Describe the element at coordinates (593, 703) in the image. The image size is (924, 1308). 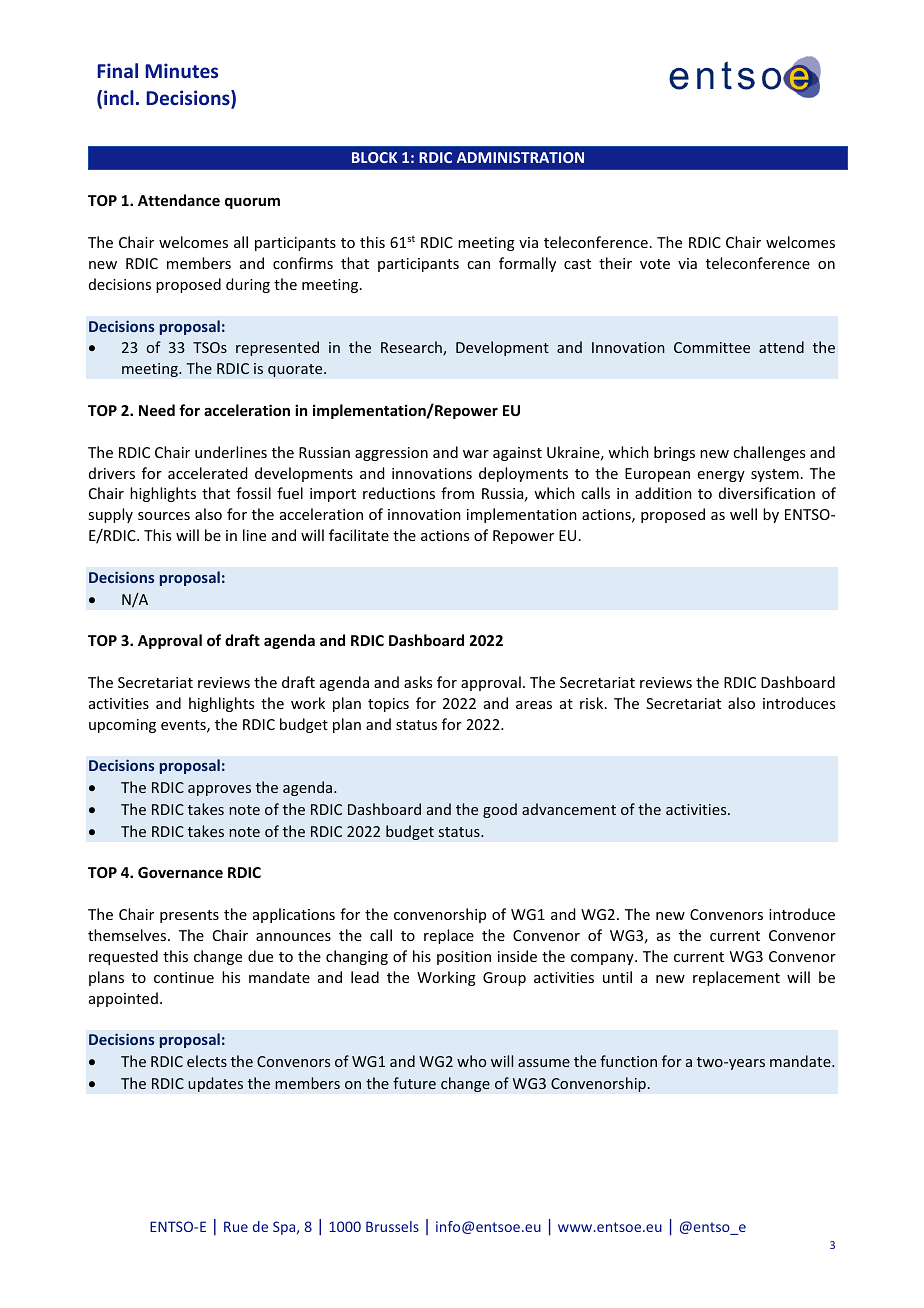
I see `risk` at that location.
